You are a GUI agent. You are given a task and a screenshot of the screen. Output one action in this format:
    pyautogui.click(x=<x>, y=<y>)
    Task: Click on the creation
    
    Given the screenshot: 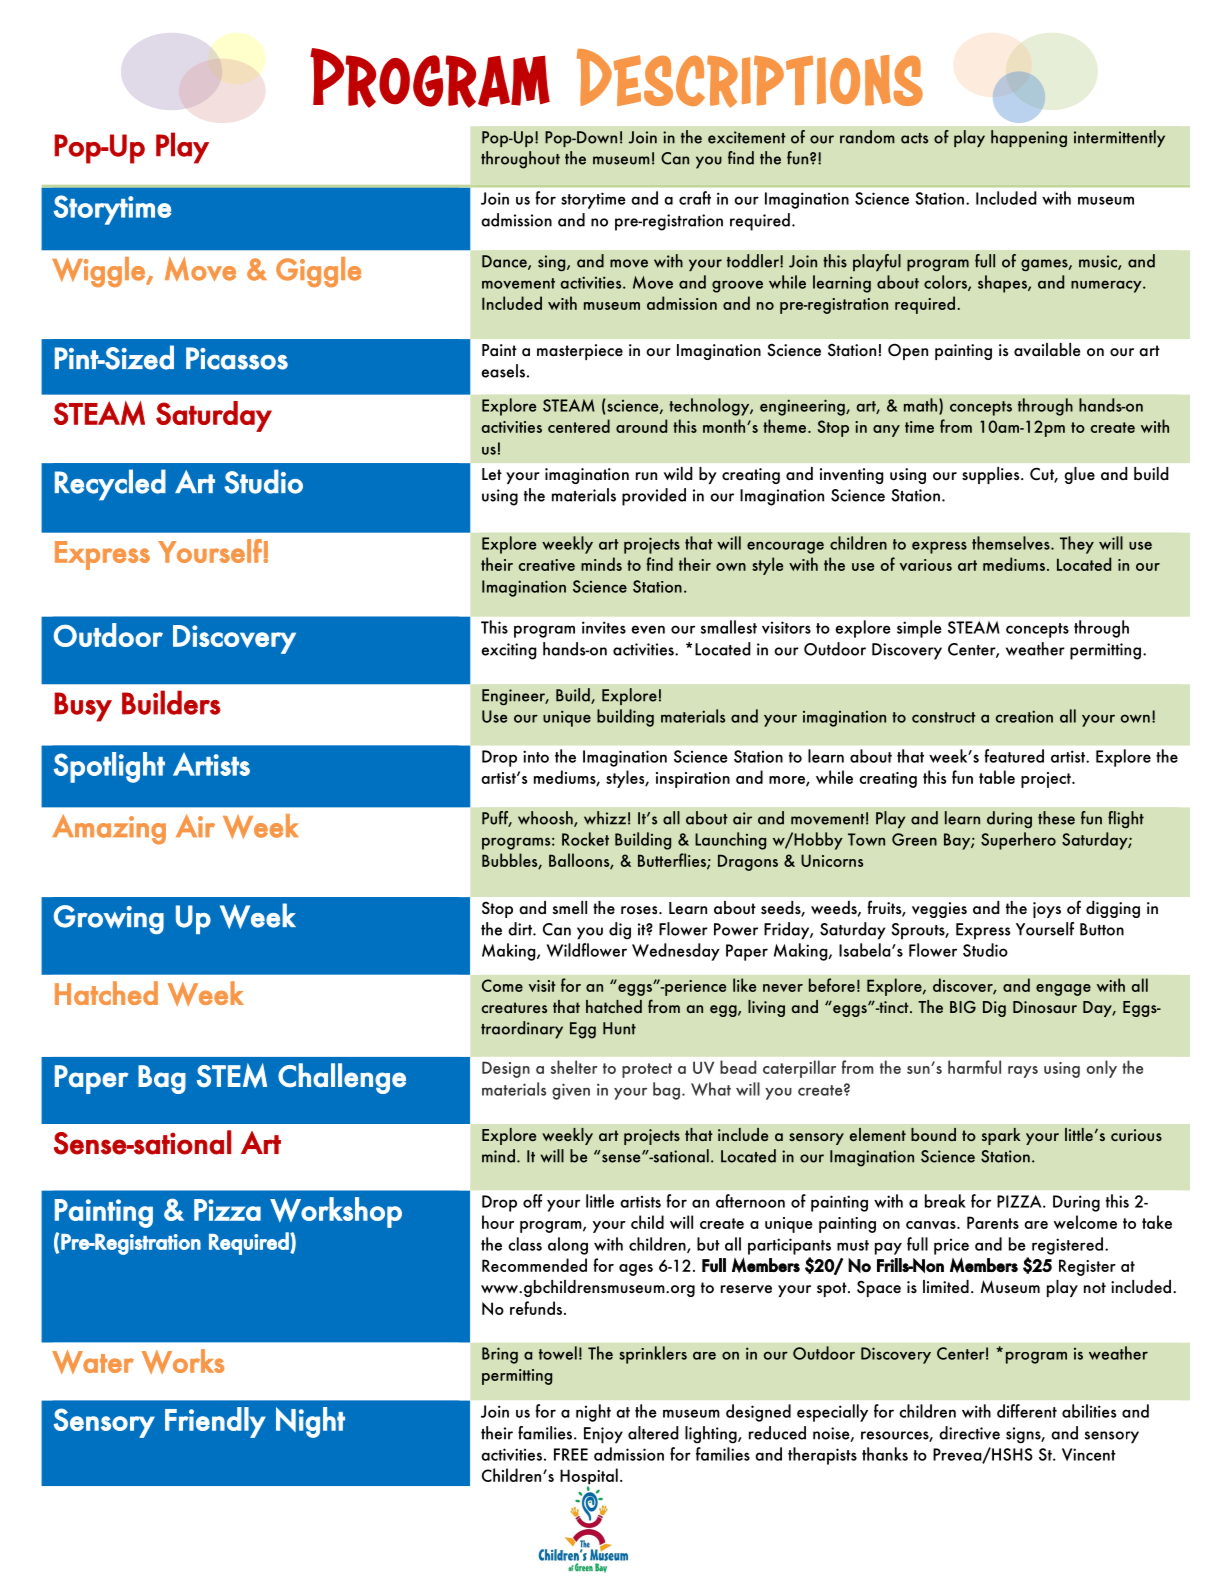 What is the action you would take?
    pyautogui.click(x=1024, y=716)
